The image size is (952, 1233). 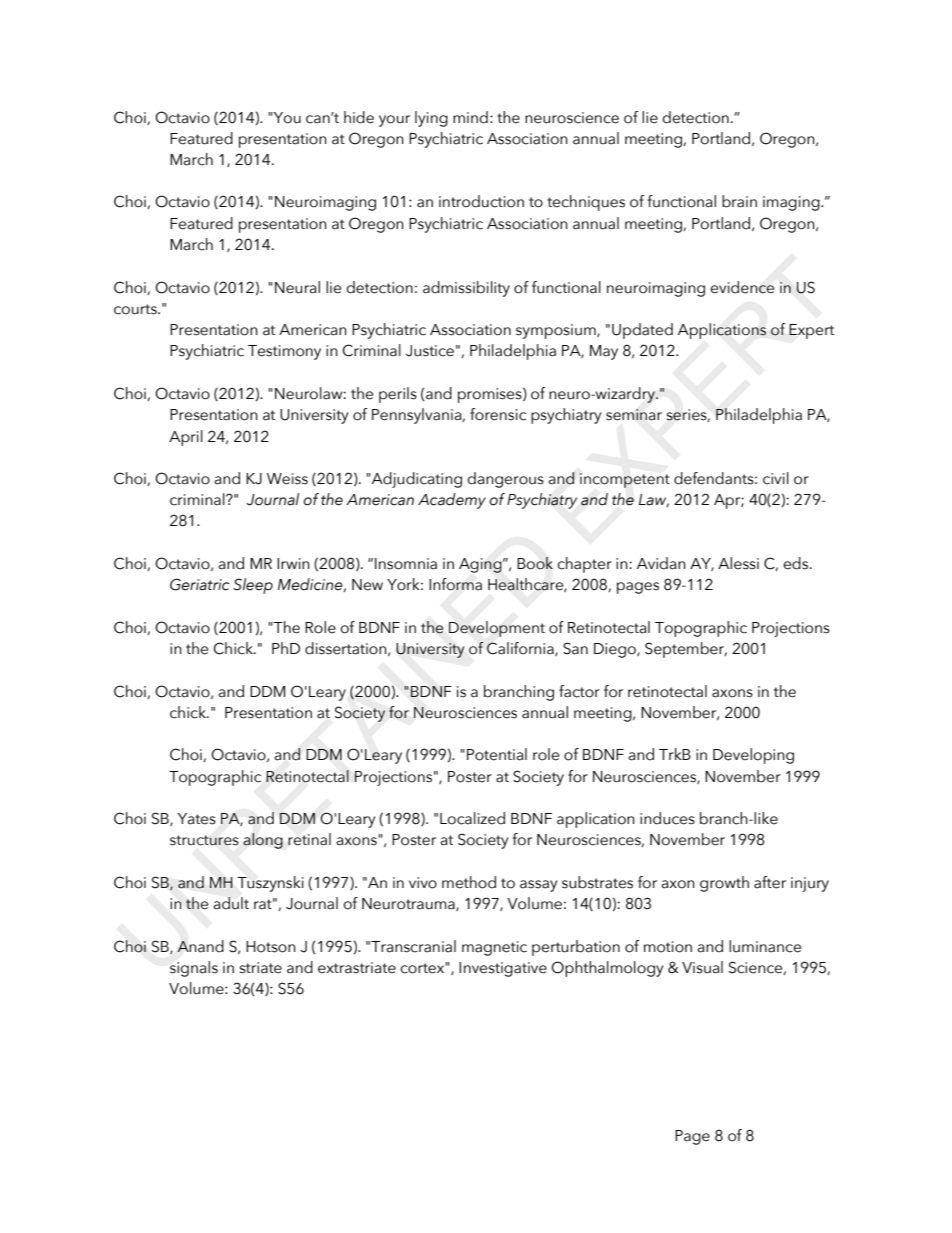 What do you see at coordinates (497, 754) in the screenshot?
I see `Potential` at bounding box center [497, 754].
